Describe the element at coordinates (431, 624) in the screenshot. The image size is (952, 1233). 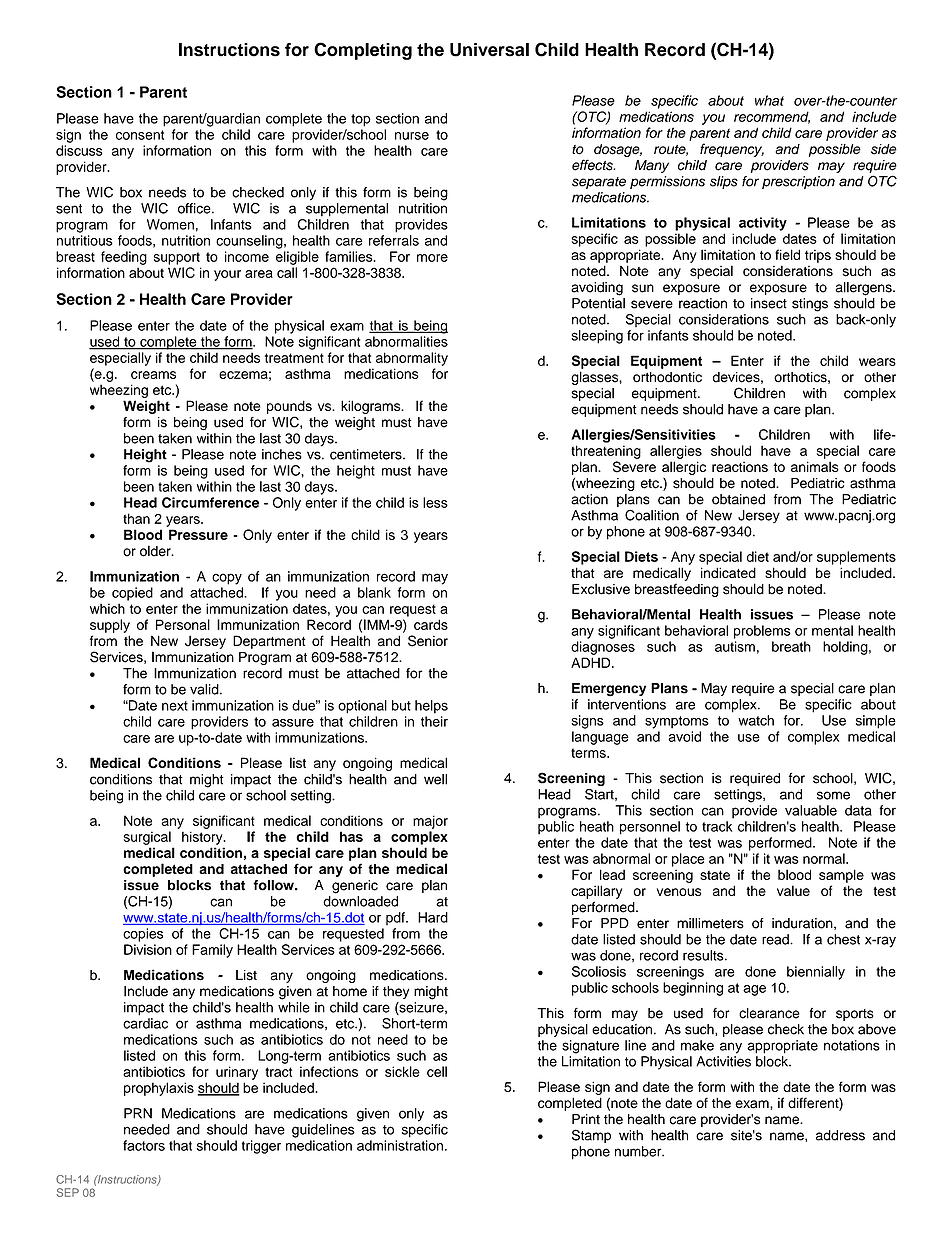
I see `cards` at that location.
